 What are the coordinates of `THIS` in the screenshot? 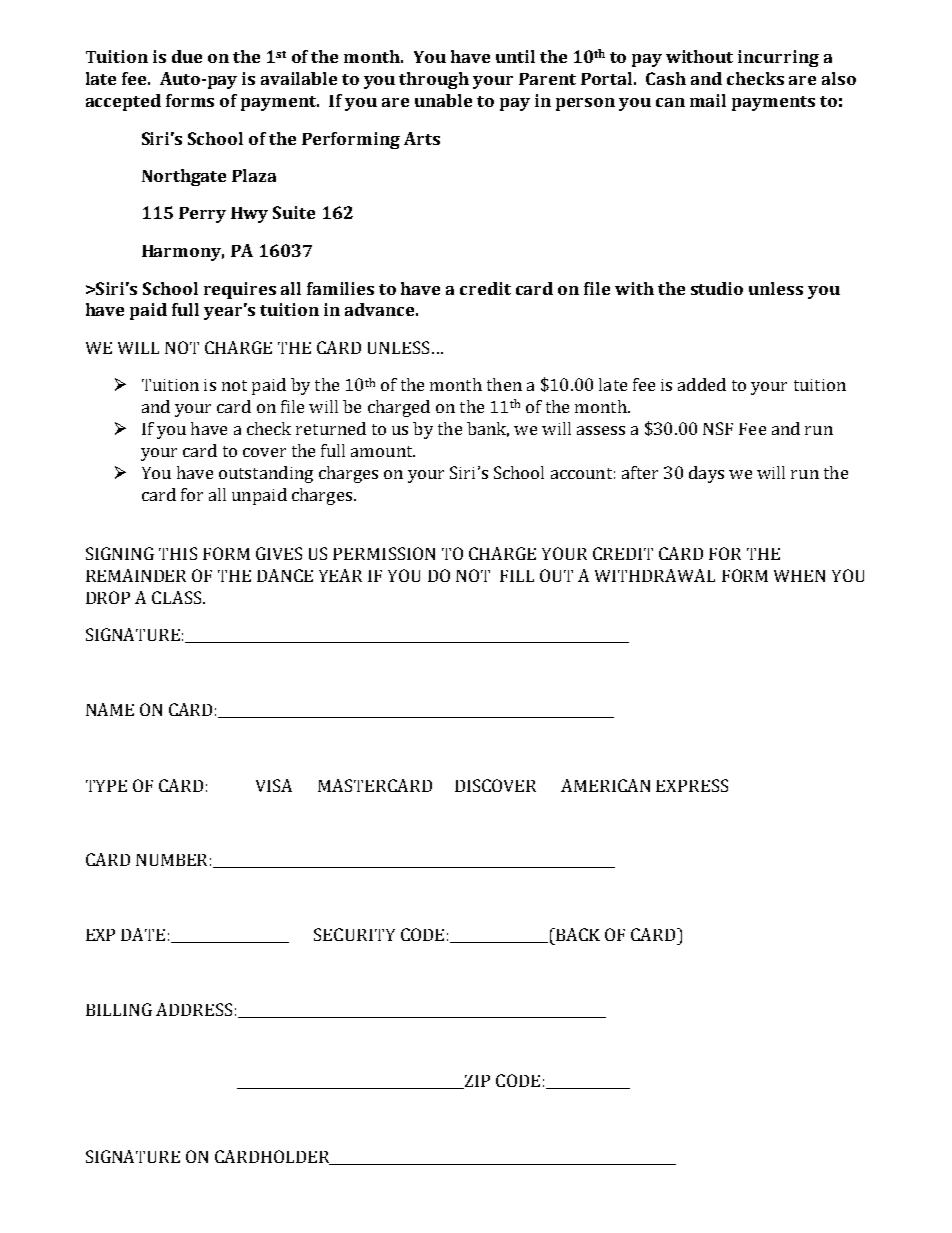 It's located at (178, 553).
